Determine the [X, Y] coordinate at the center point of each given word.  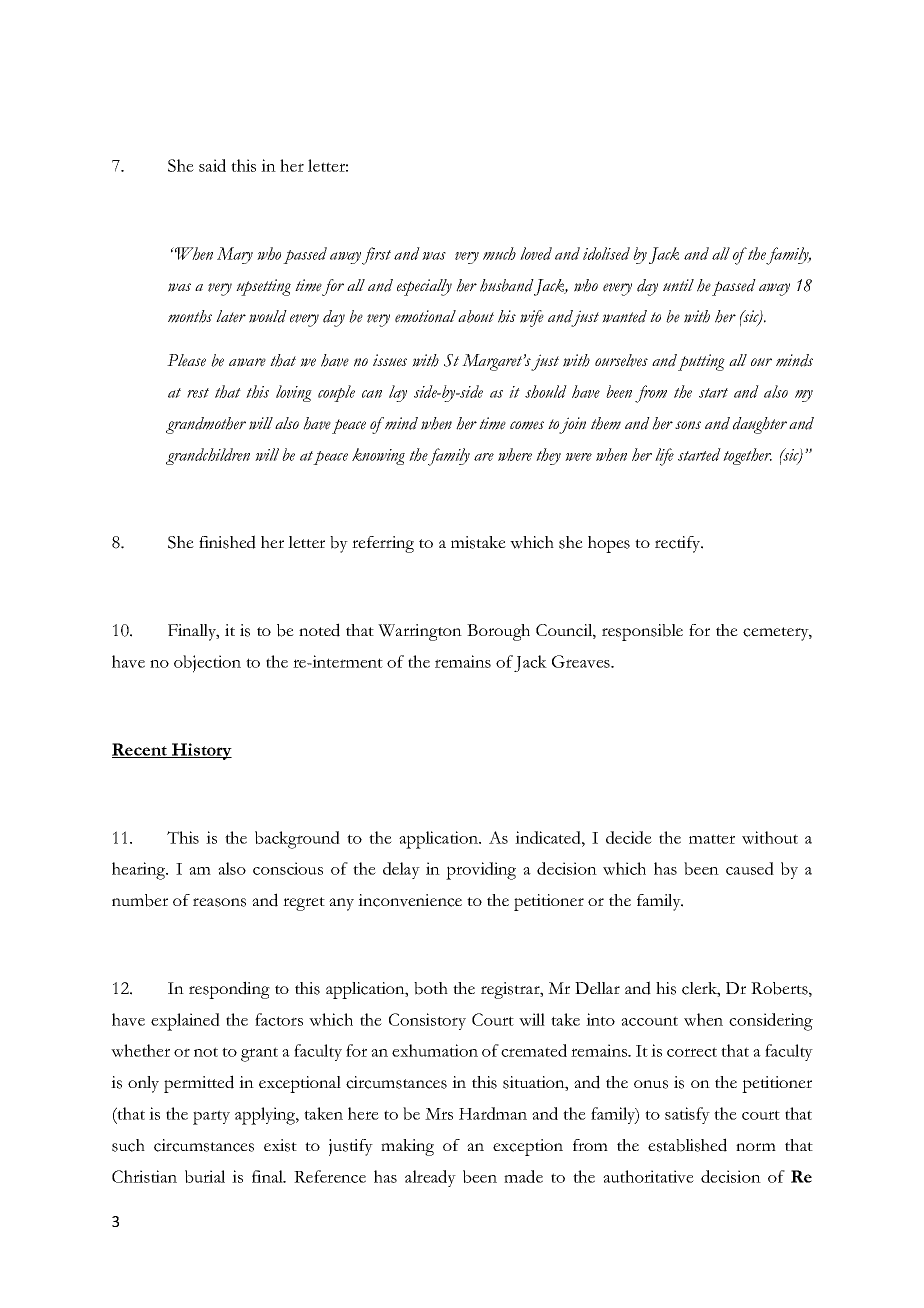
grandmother [206, 425]
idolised [606, 253]
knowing [378, 456]
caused [750, 868]
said [212, 165]
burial [205, 1176]
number [140, 900]
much [499, 253]
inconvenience [410, 900]
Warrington [420, 632]
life [664, 457]
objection [207, 664]
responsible [642, 632]
